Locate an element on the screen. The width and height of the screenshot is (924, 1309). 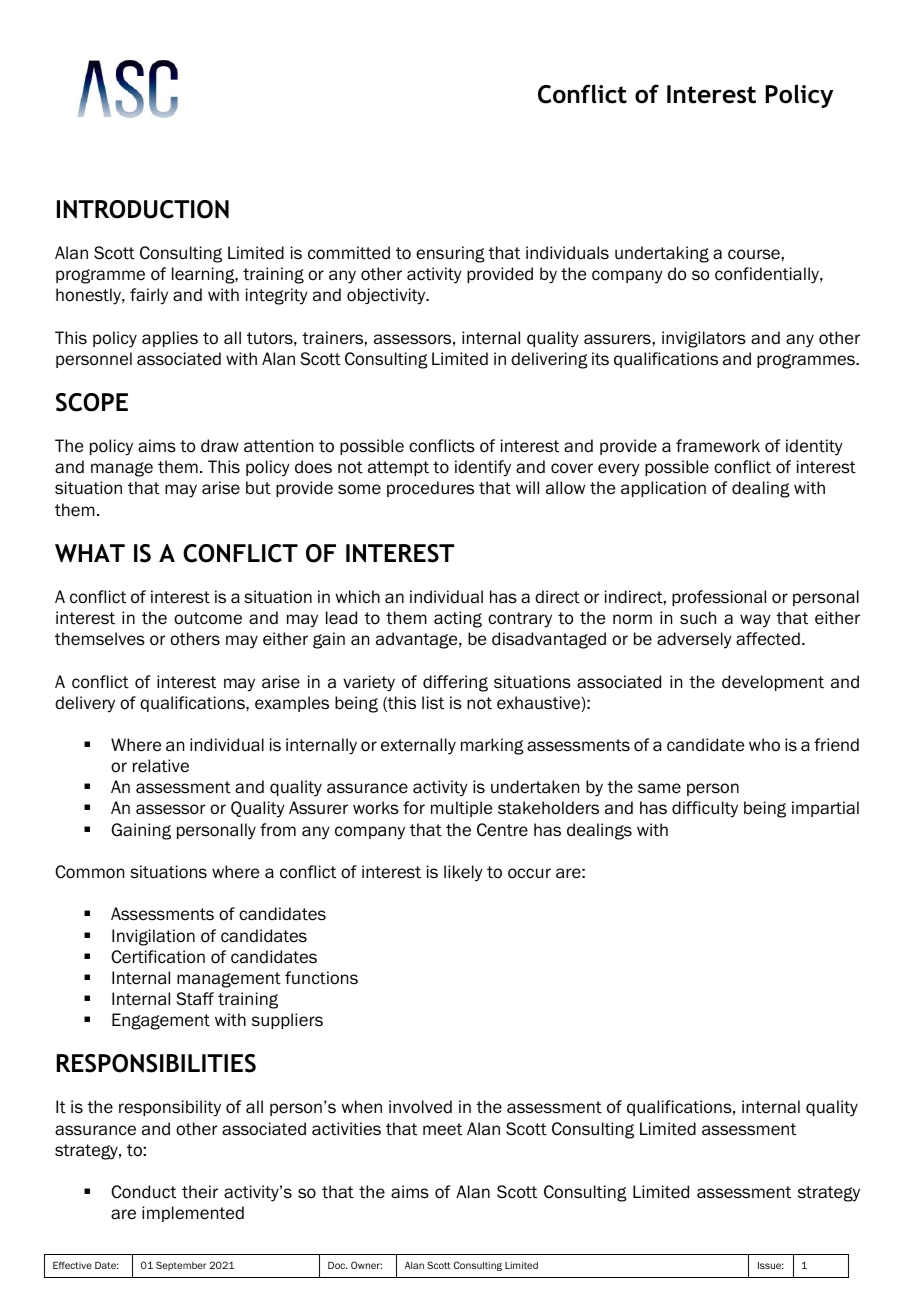
framework is located at coordinates (718, 446).
